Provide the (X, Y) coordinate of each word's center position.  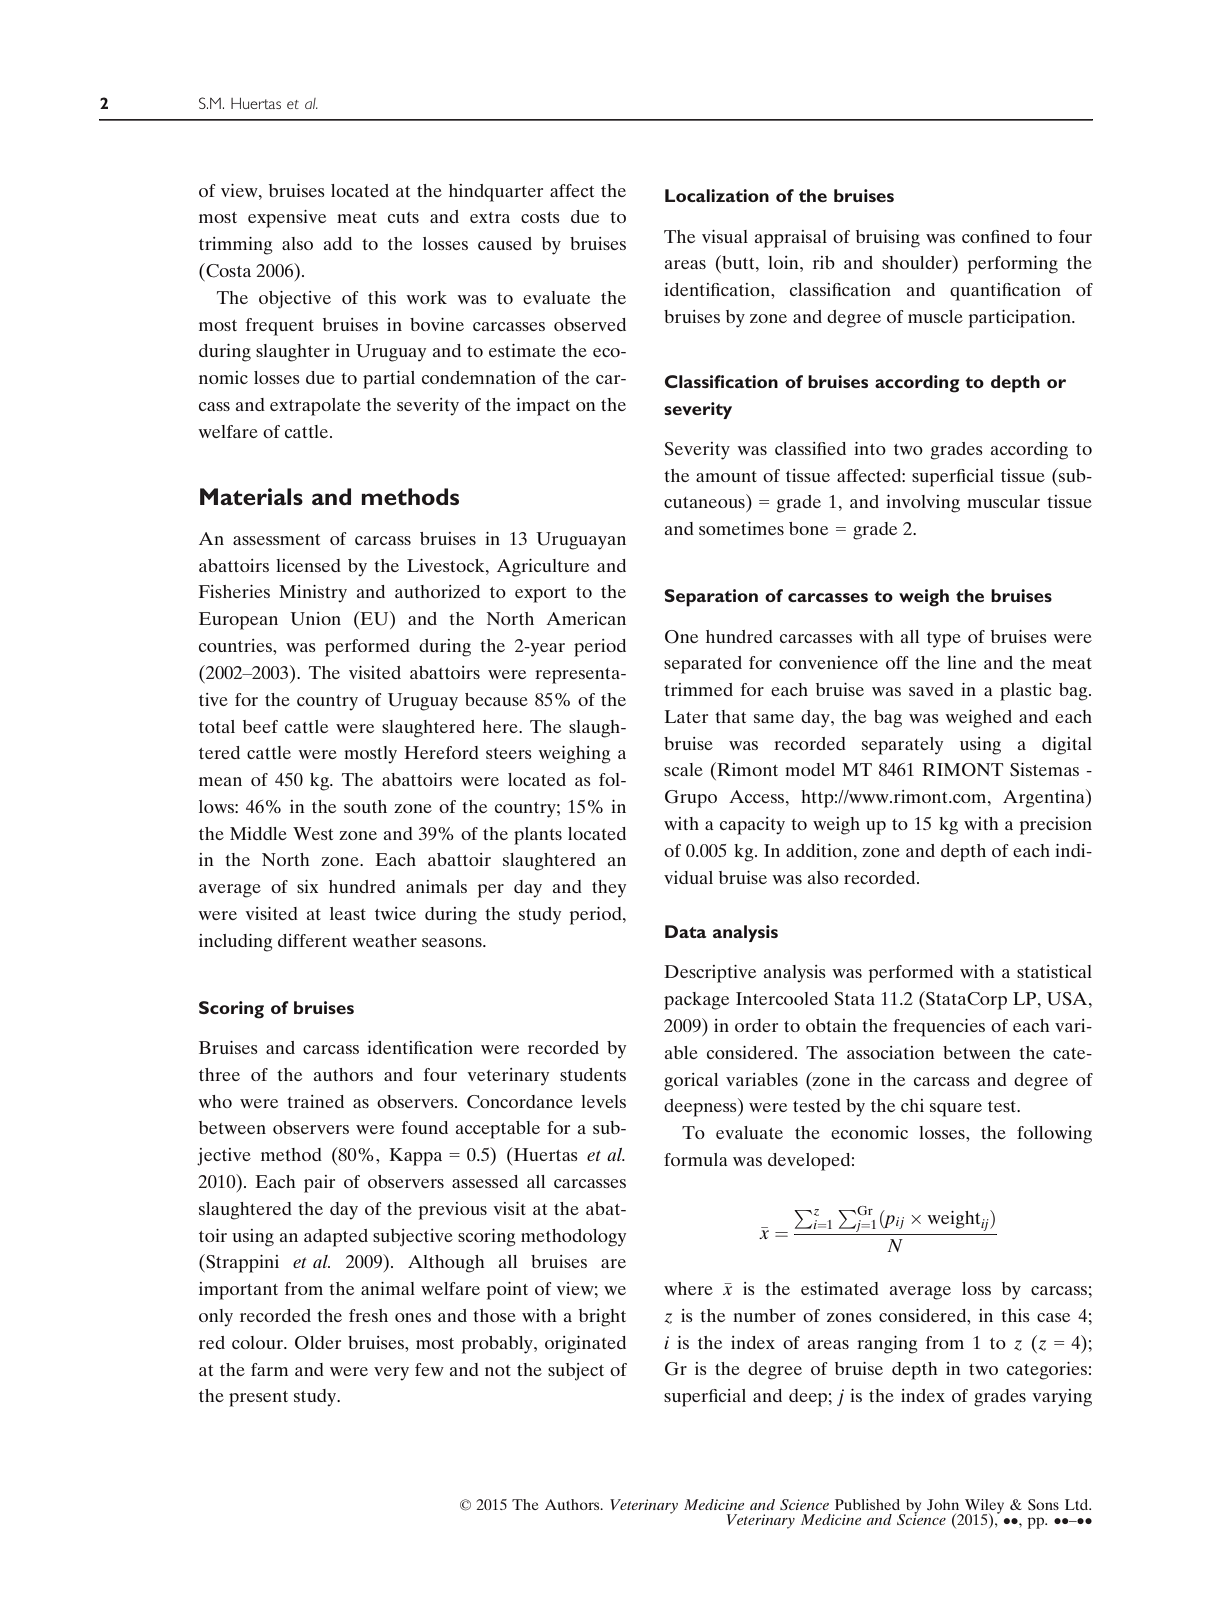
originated (585, 1345)
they (609, 889)
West (313, 833)
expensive (287, 219)
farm (269, 1369)
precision (1055, 826)
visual (725, 236)
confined (996, 236)
